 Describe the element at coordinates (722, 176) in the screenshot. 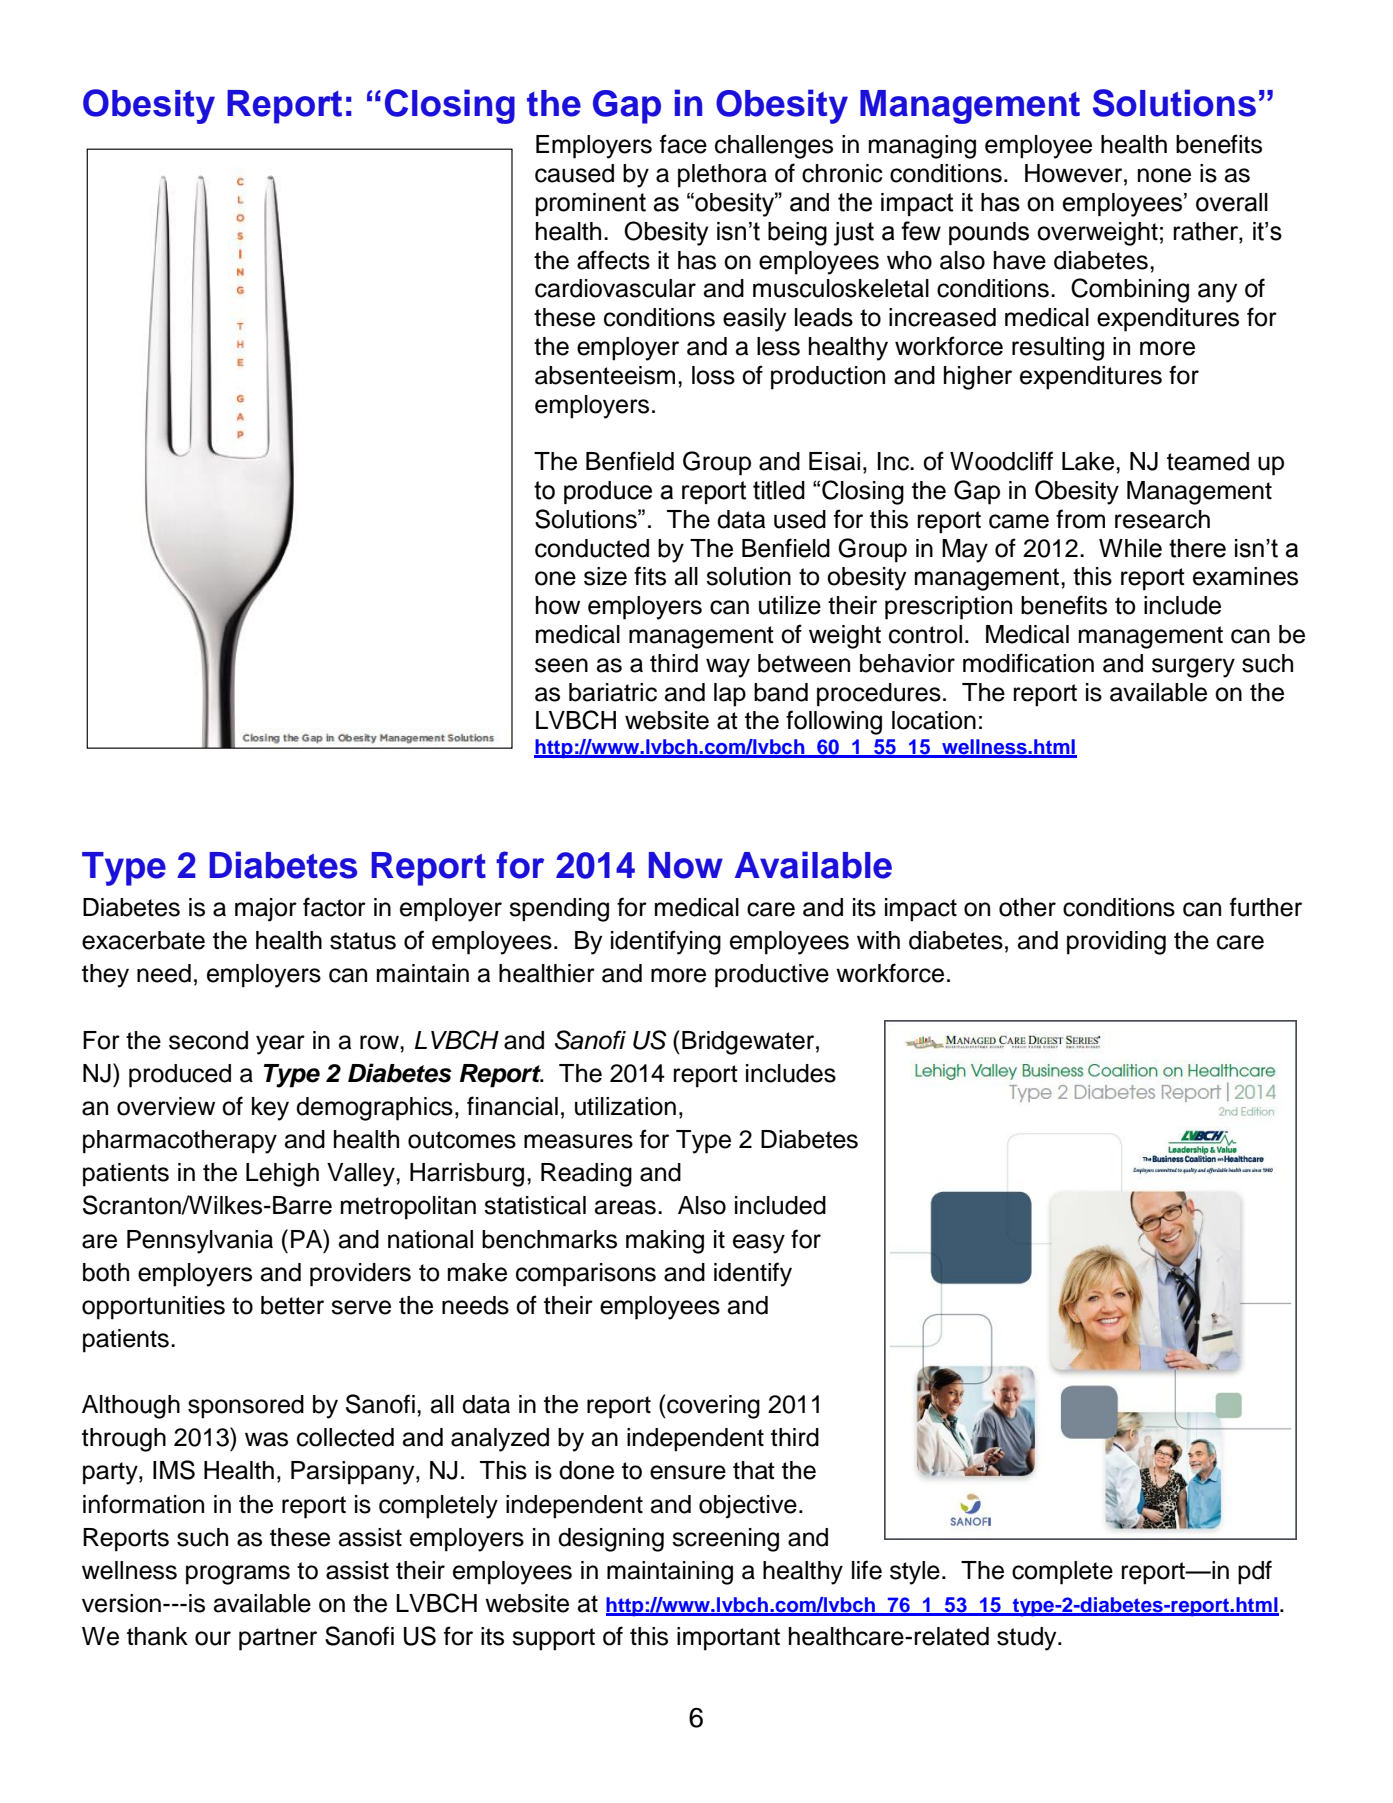

I see `plethora` at that location.
